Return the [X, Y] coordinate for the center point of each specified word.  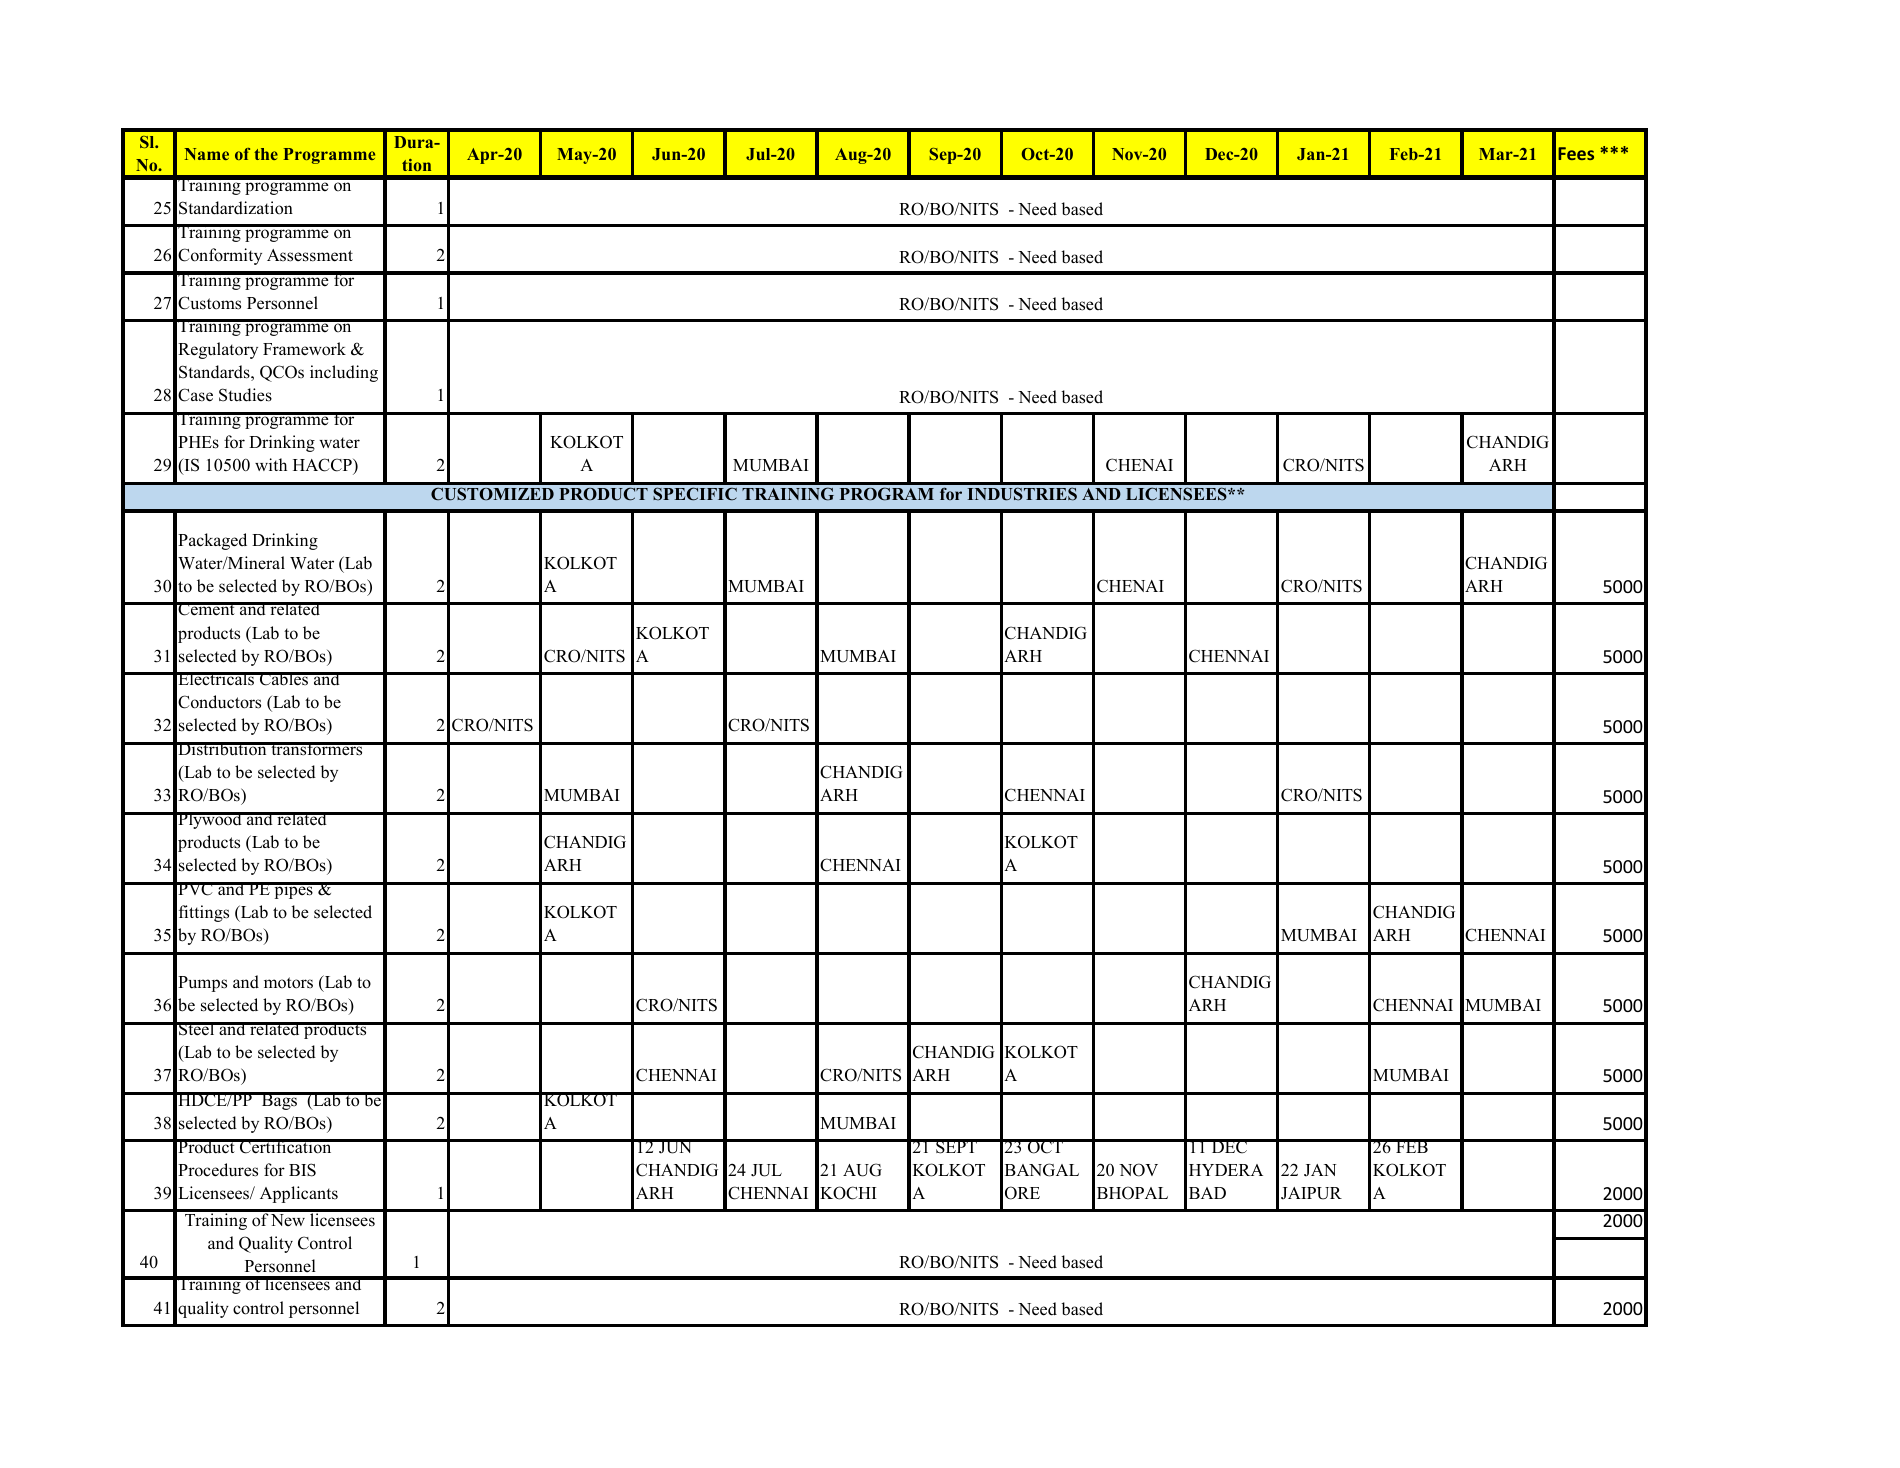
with [271, 464]
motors [288, 983]
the [266, 154]
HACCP [323, 465]
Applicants [299, 1194]
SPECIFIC [695, 494]
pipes [293, 890]
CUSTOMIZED [492, 494]
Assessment [310, 255]
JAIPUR [1311, 1193]
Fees [1576, 153]
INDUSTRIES [1022, 494]
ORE [1022, 1193]
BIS [302, 1170]
